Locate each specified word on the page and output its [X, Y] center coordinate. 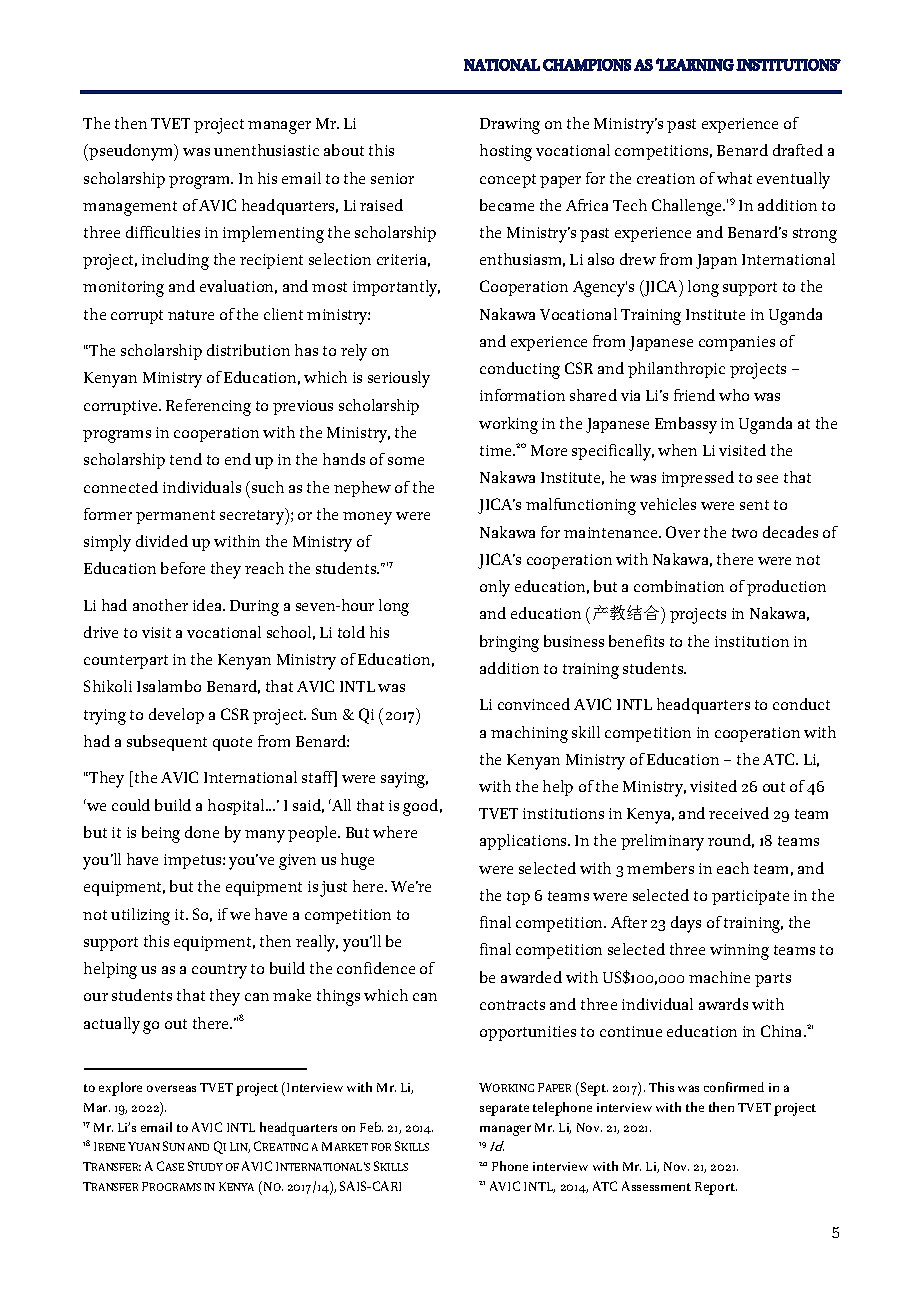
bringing [509, 643]
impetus [194, 861]
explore [120, 1089]
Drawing [510, 126]
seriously [399, 379]
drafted [798, 150]
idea [209, 605]
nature [191, 315]
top [518, 898]
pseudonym [132, 152]
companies [737, 343]
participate [750, 897]
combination [679, 586]
